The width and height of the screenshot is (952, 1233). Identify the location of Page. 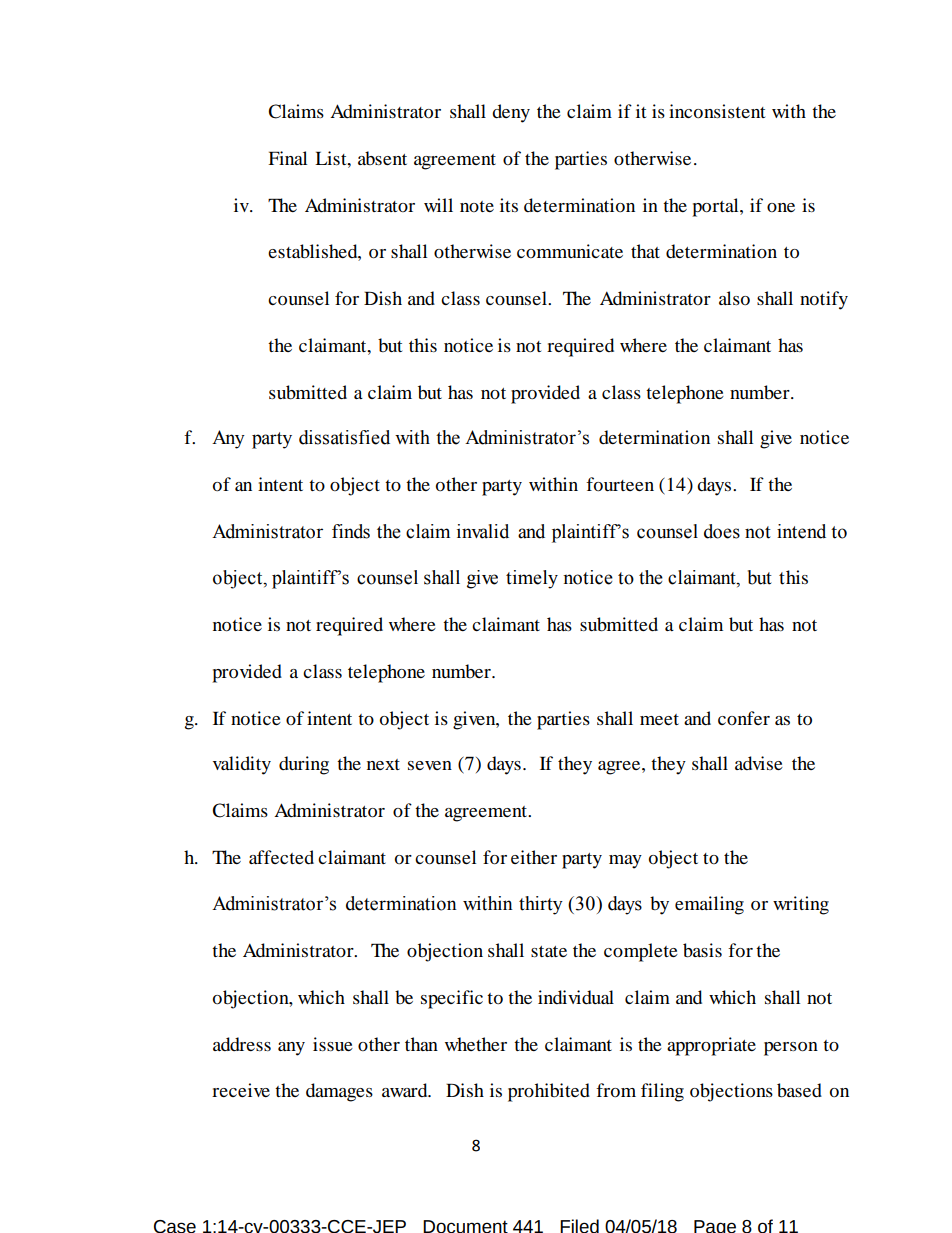
(715, 1226).
